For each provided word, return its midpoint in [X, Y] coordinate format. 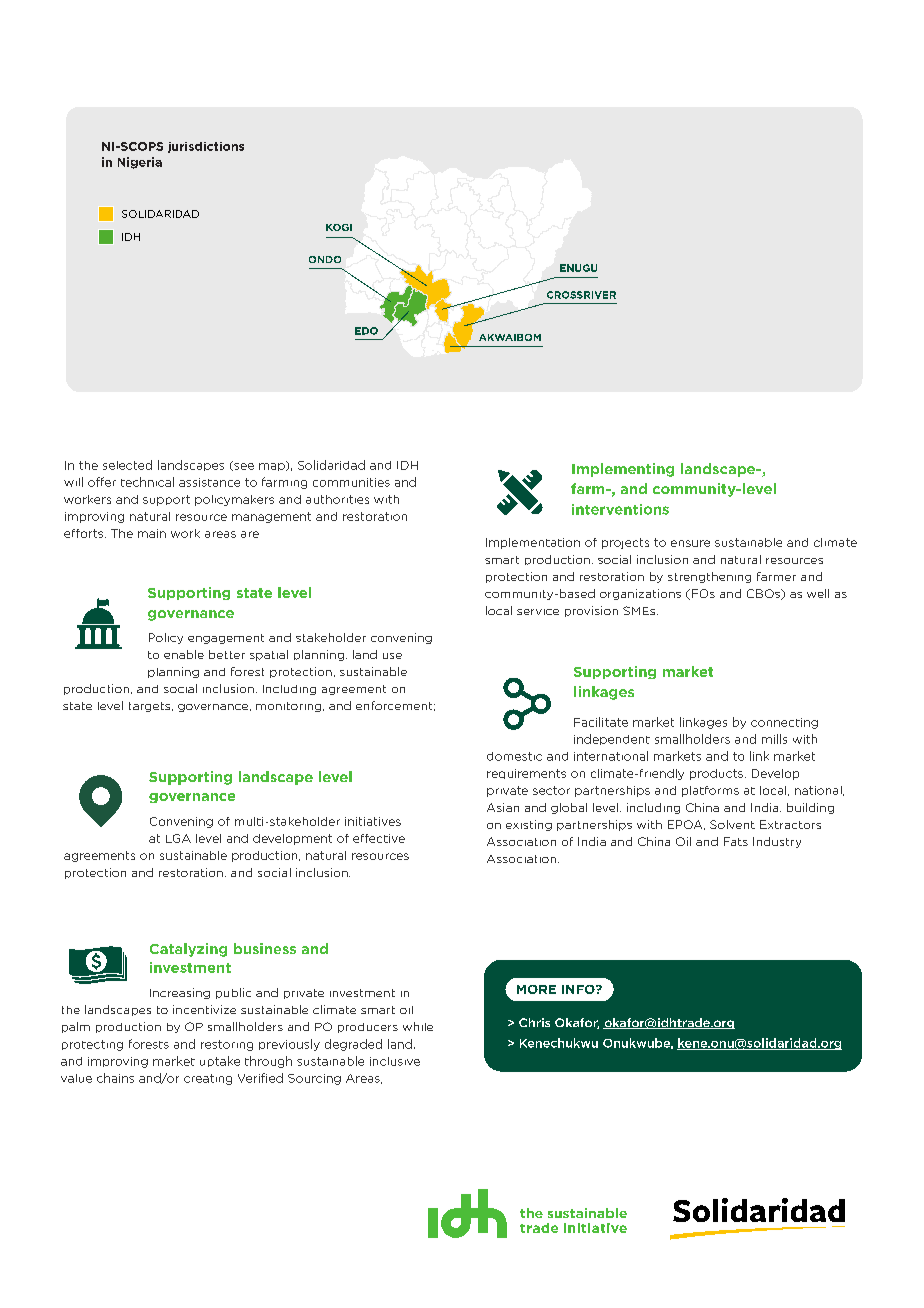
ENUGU [578, 268]
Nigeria [140, 163]
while [418, 1026]
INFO [579, 989]
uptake [220, 1061]
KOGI [339, 227]
